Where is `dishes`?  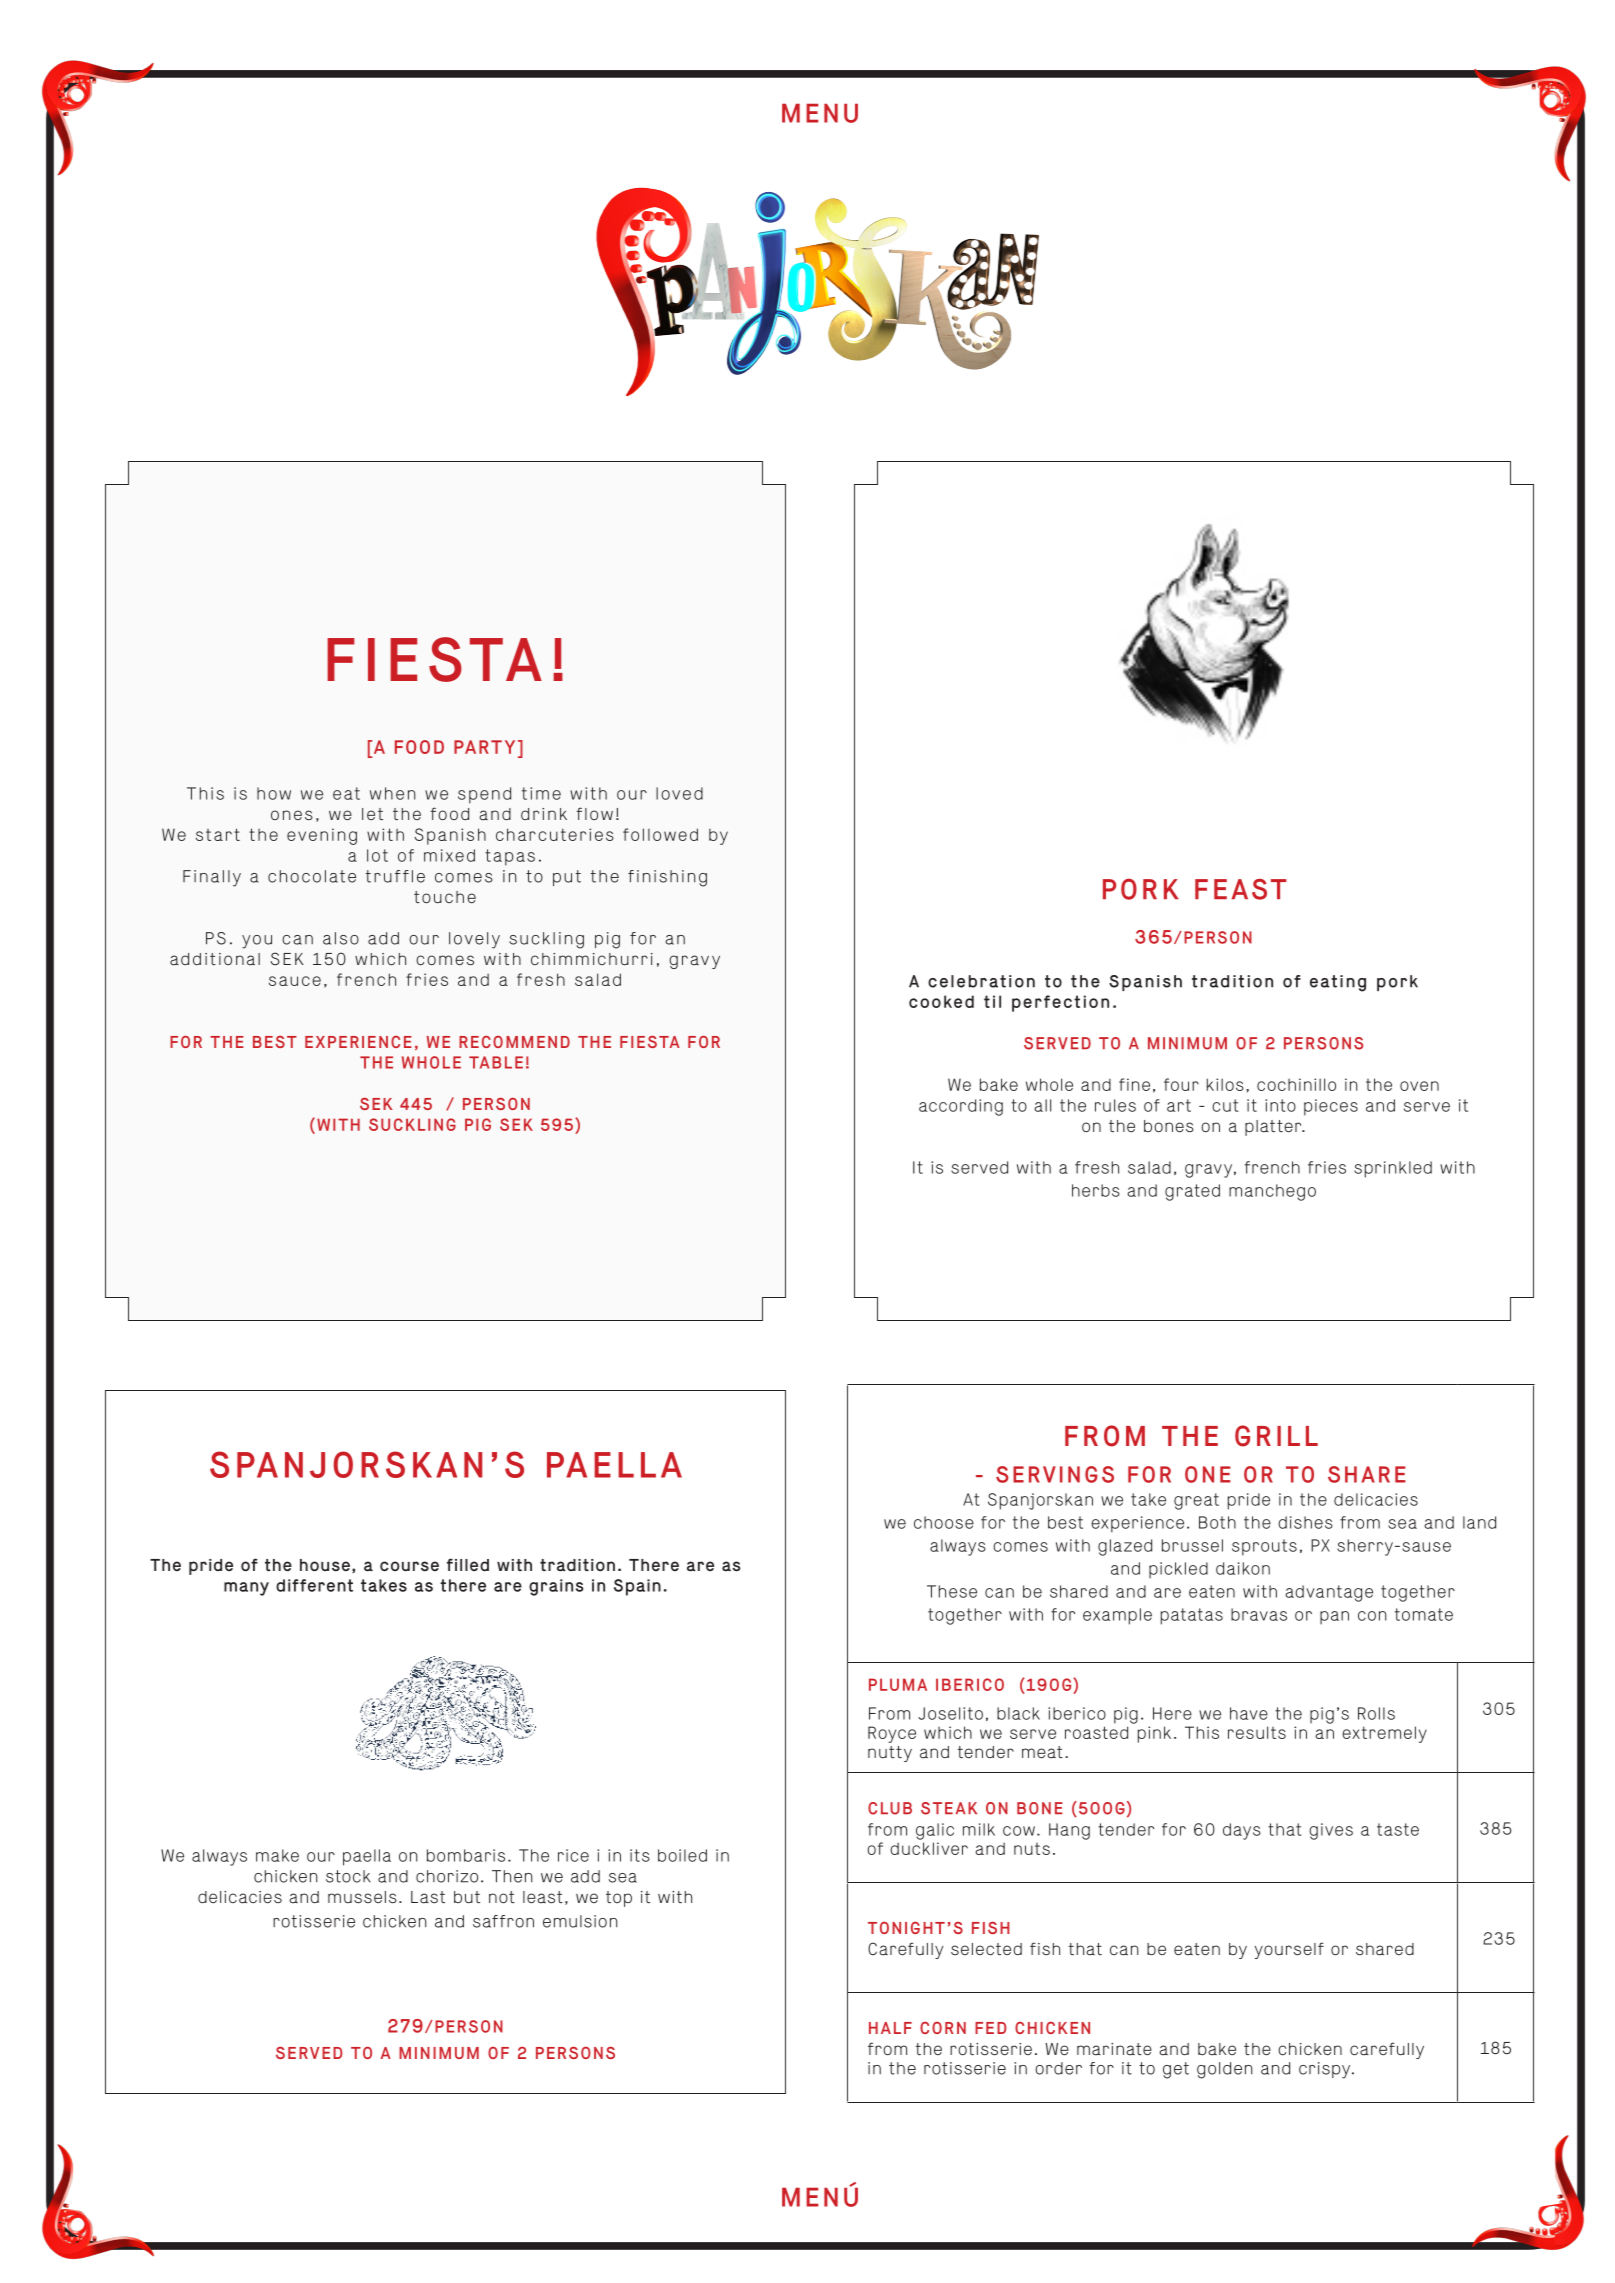
dishes is located at coordinates (1305, 1522).
